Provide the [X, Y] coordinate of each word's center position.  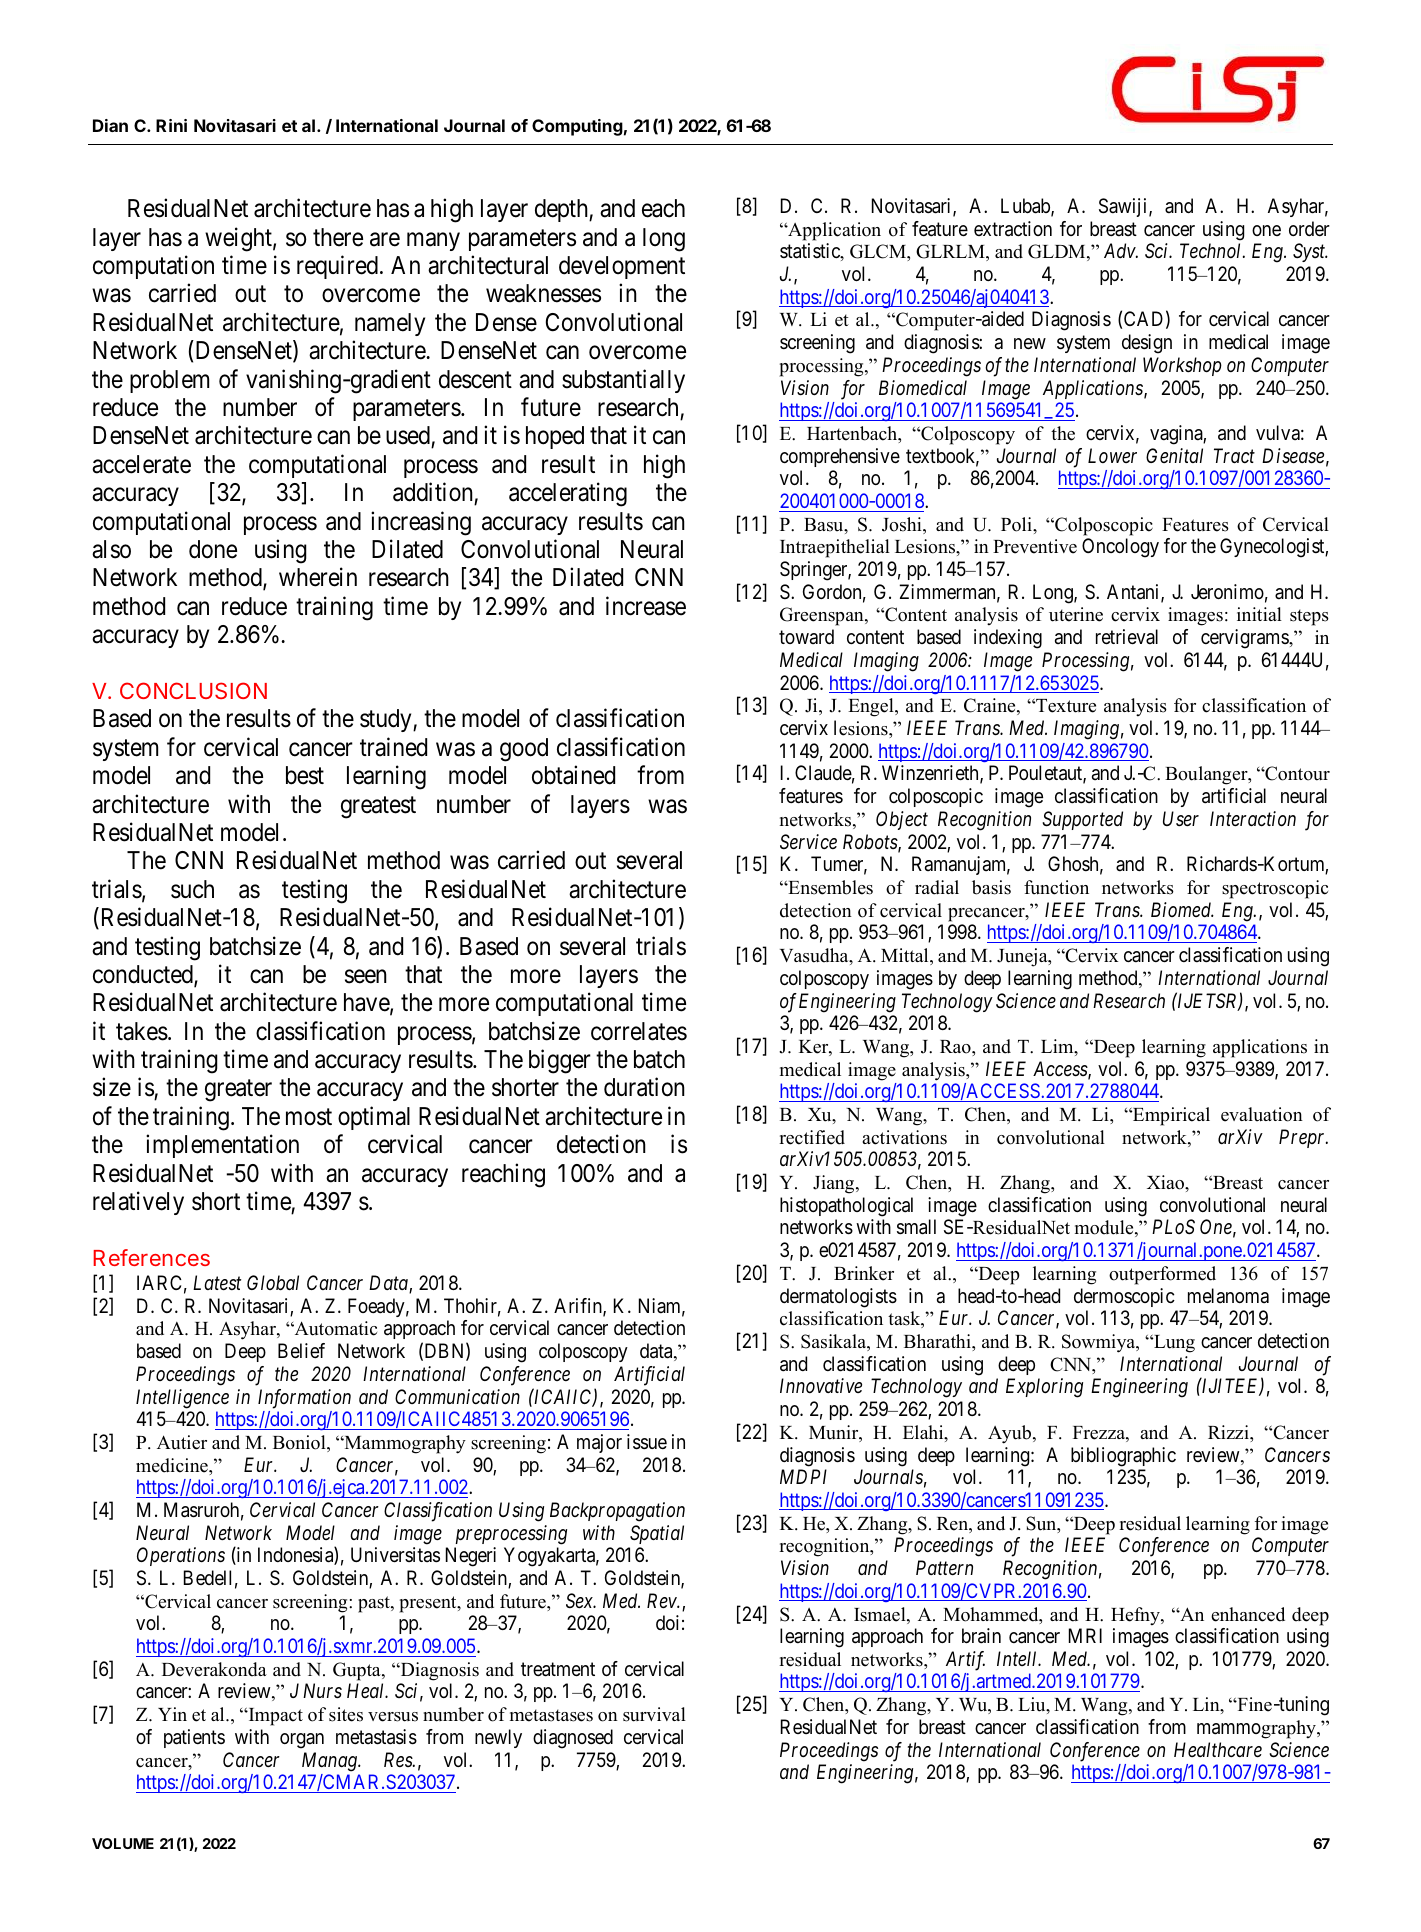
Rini [171, 125]
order [1309, 228]
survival [654, 1714]
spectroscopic [1275, 889]
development [622, 267]
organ [302, 1741]
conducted [144, 975]
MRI [1085, 1635]
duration [644, 1087]
